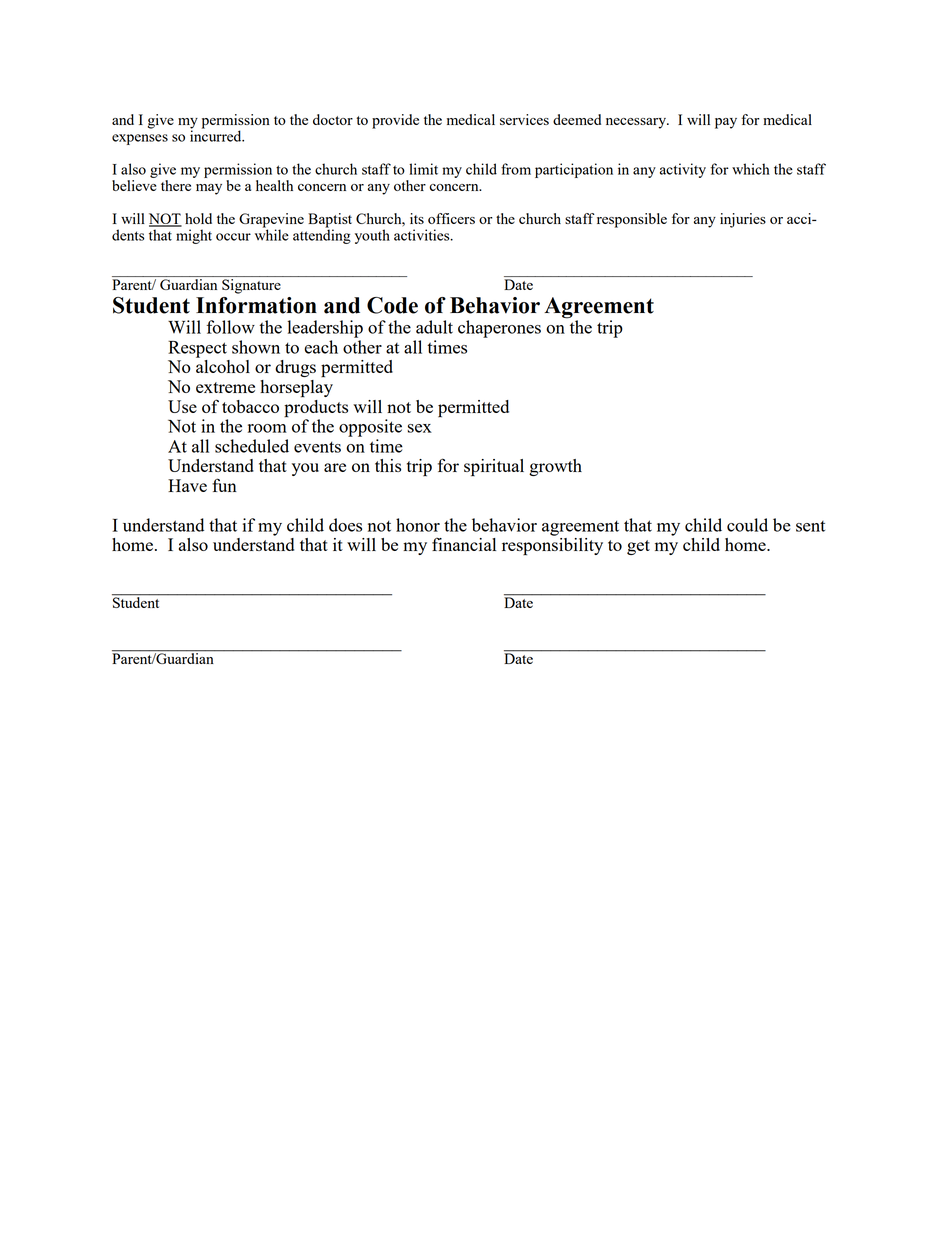 Image resolution: width=952 pixels, height=1233 pixels. What do you see at coordinates (499, 329) in the screenshot?
I see `chaperones` at bounding box center [499, 329].
